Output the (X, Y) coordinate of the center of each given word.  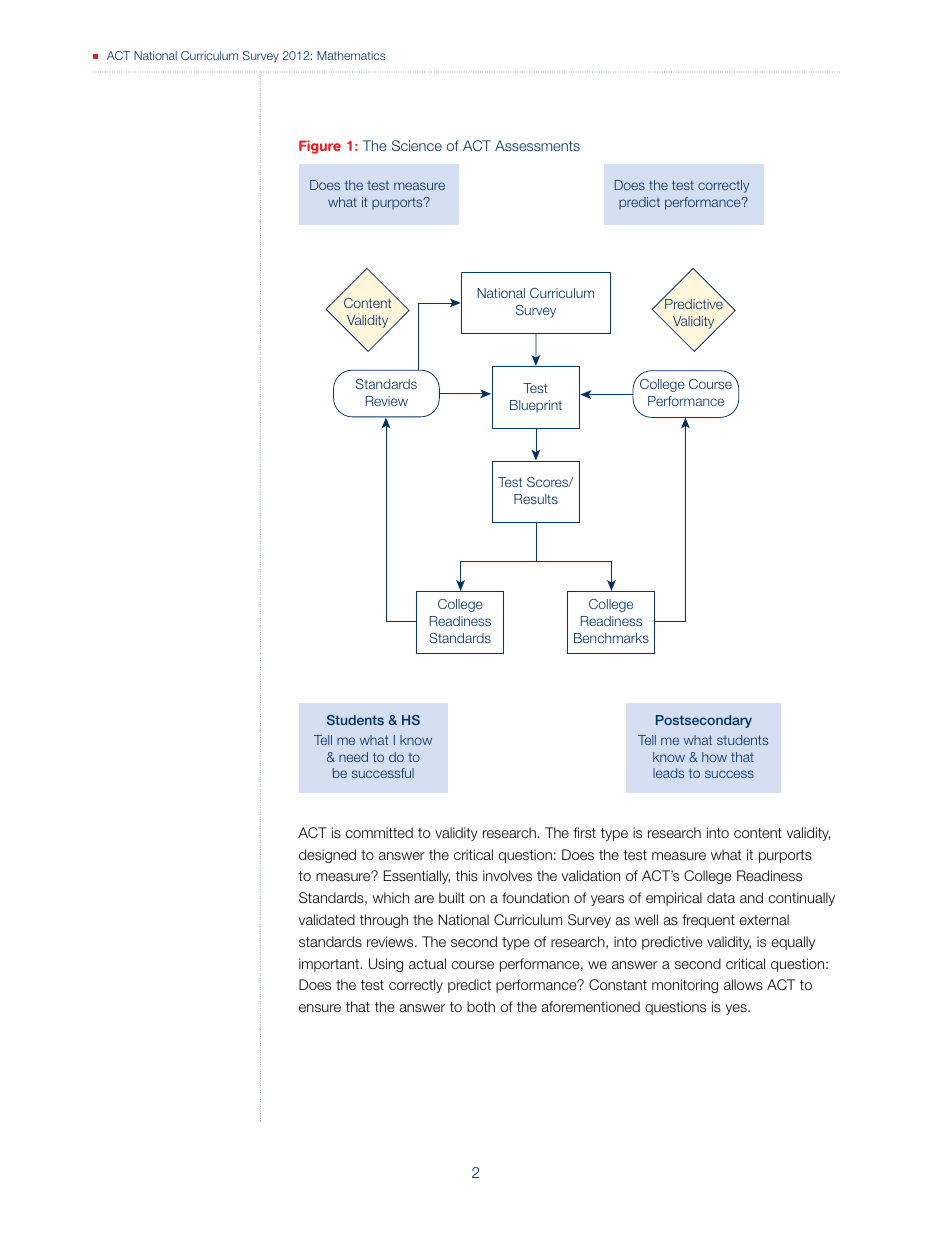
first (584, 832)
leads (668, 773)
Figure (320, 147)
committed (379, 832)
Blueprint (536, 406)
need (353, 757)
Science (417, 145)
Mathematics (351, 55)
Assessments (537, 145)
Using (386, 965)
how (714, 757)
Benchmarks (611, 638)
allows (743, 984)
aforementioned (591, 1006)
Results (536, 499)
